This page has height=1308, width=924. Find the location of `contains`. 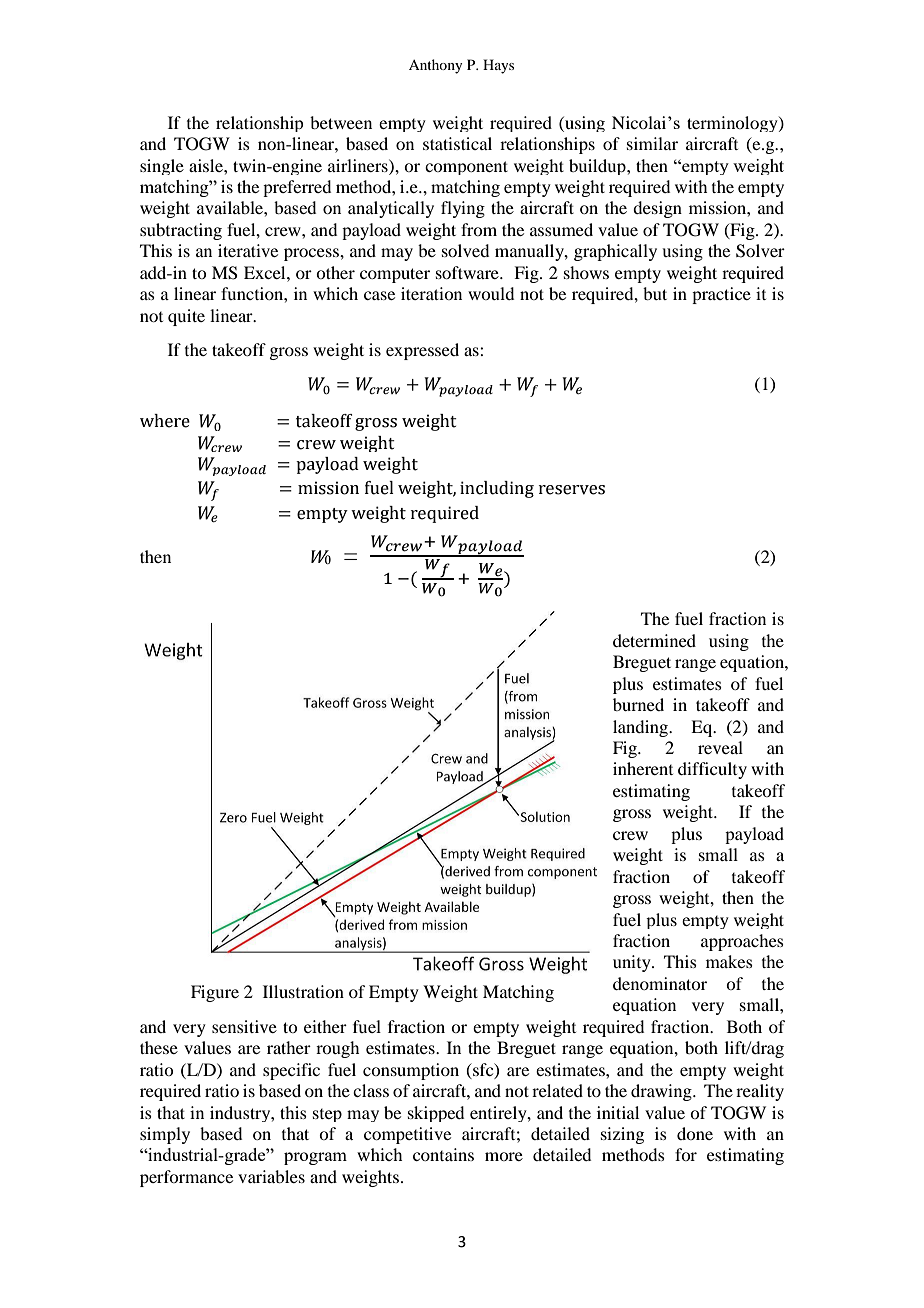

contains is located at coordinates (443, 1154).
